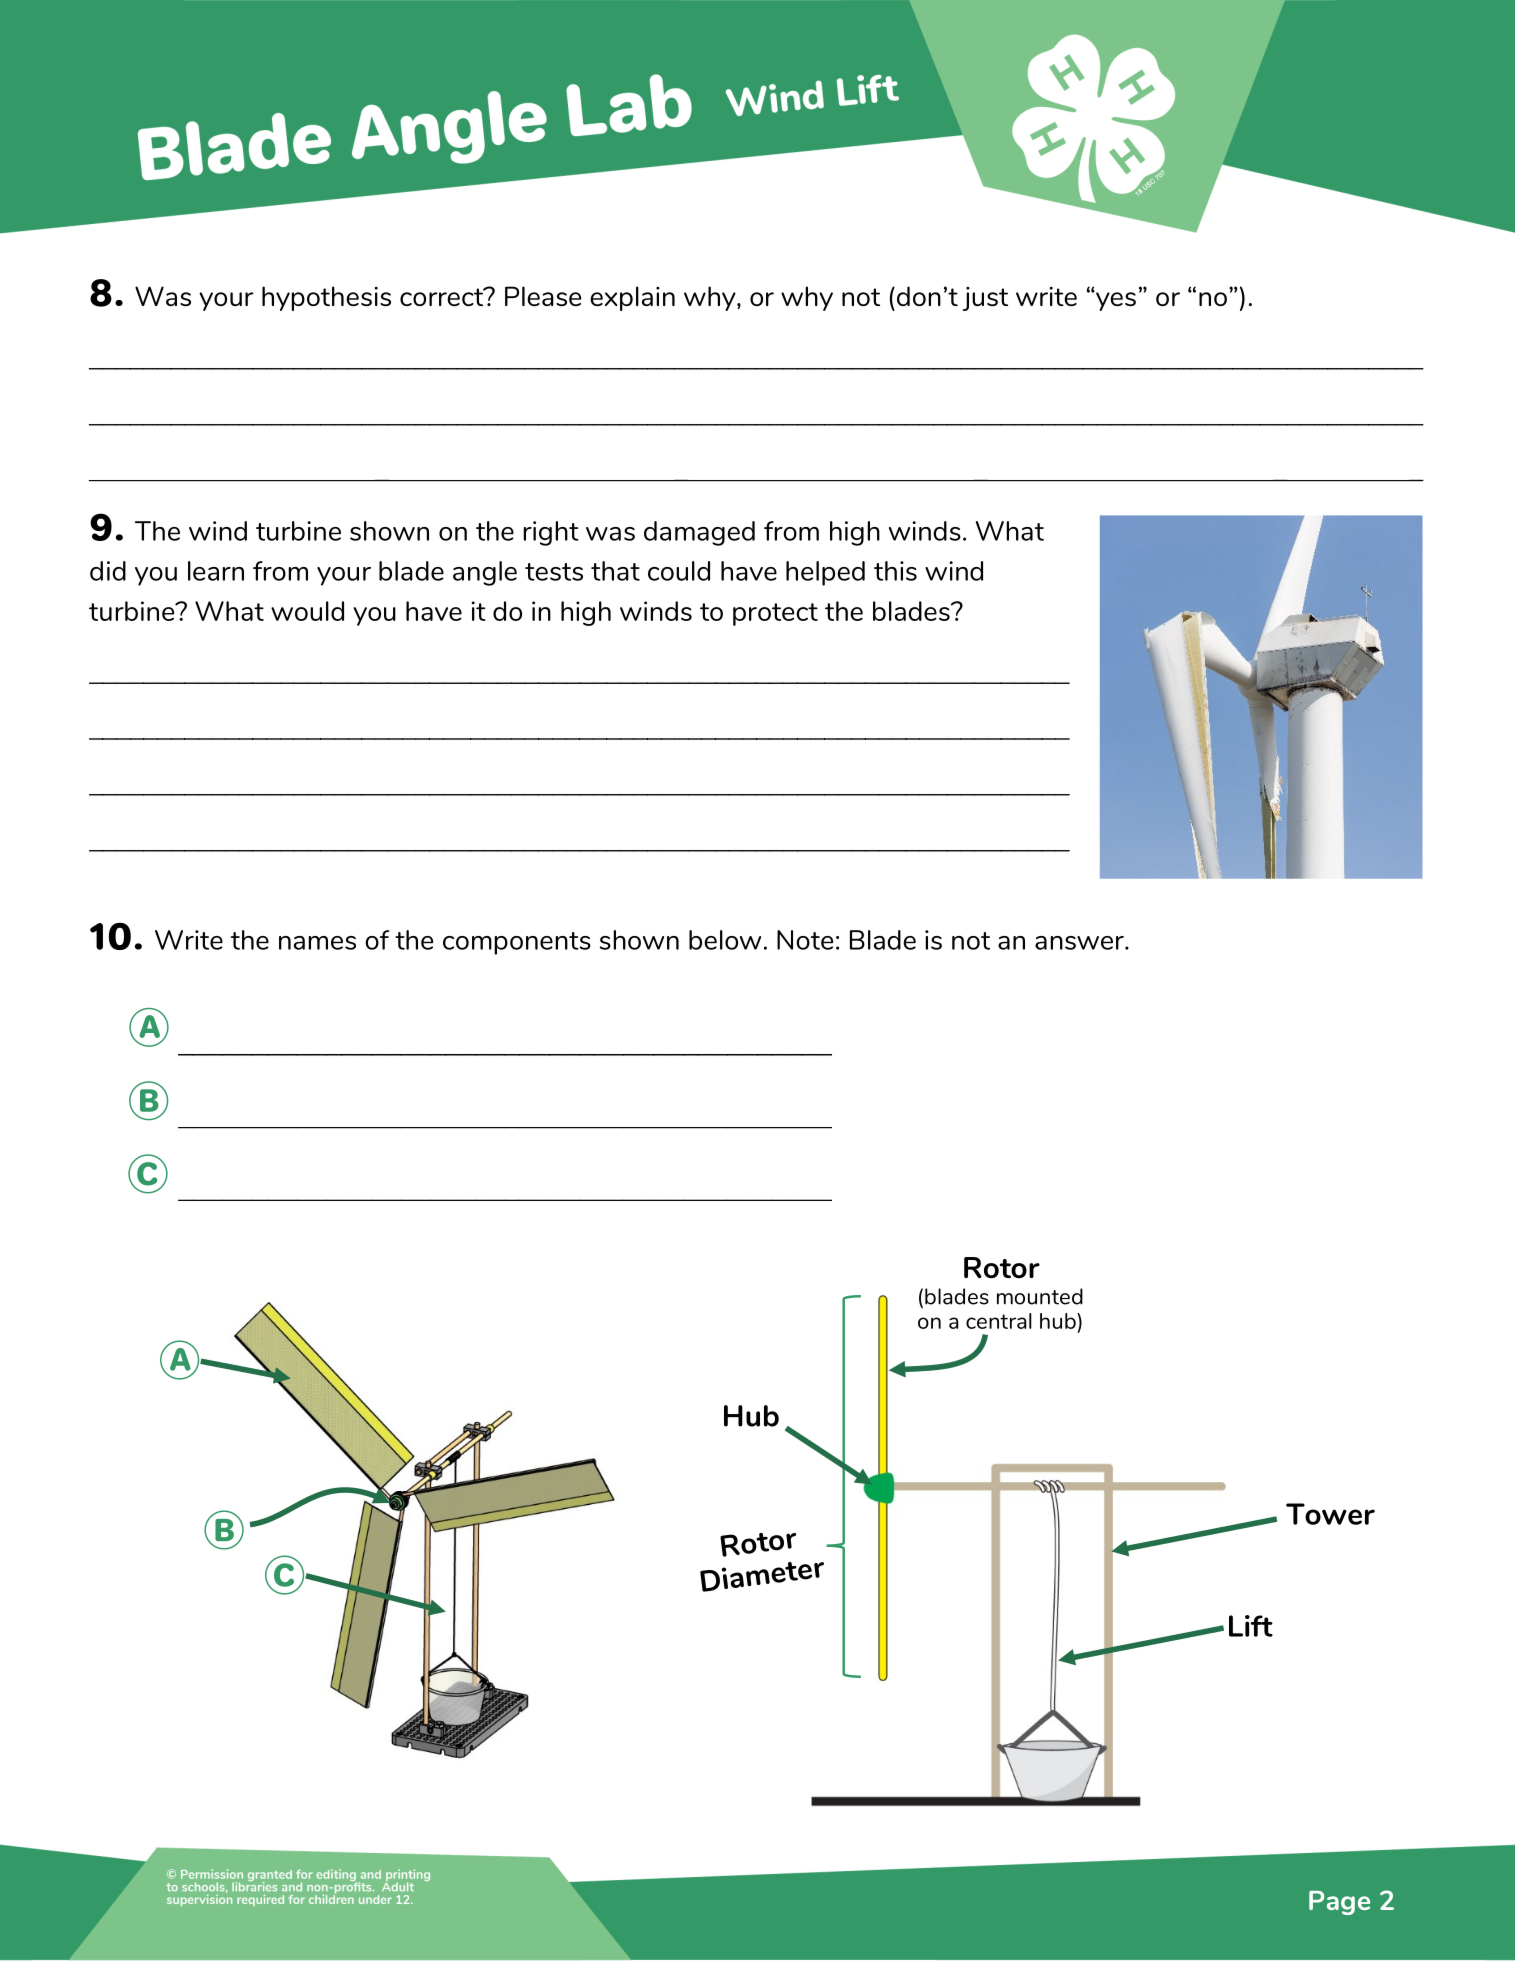  Describe the element at coordinates (326, 298) in the image. I see `hypothesis` at that location.
